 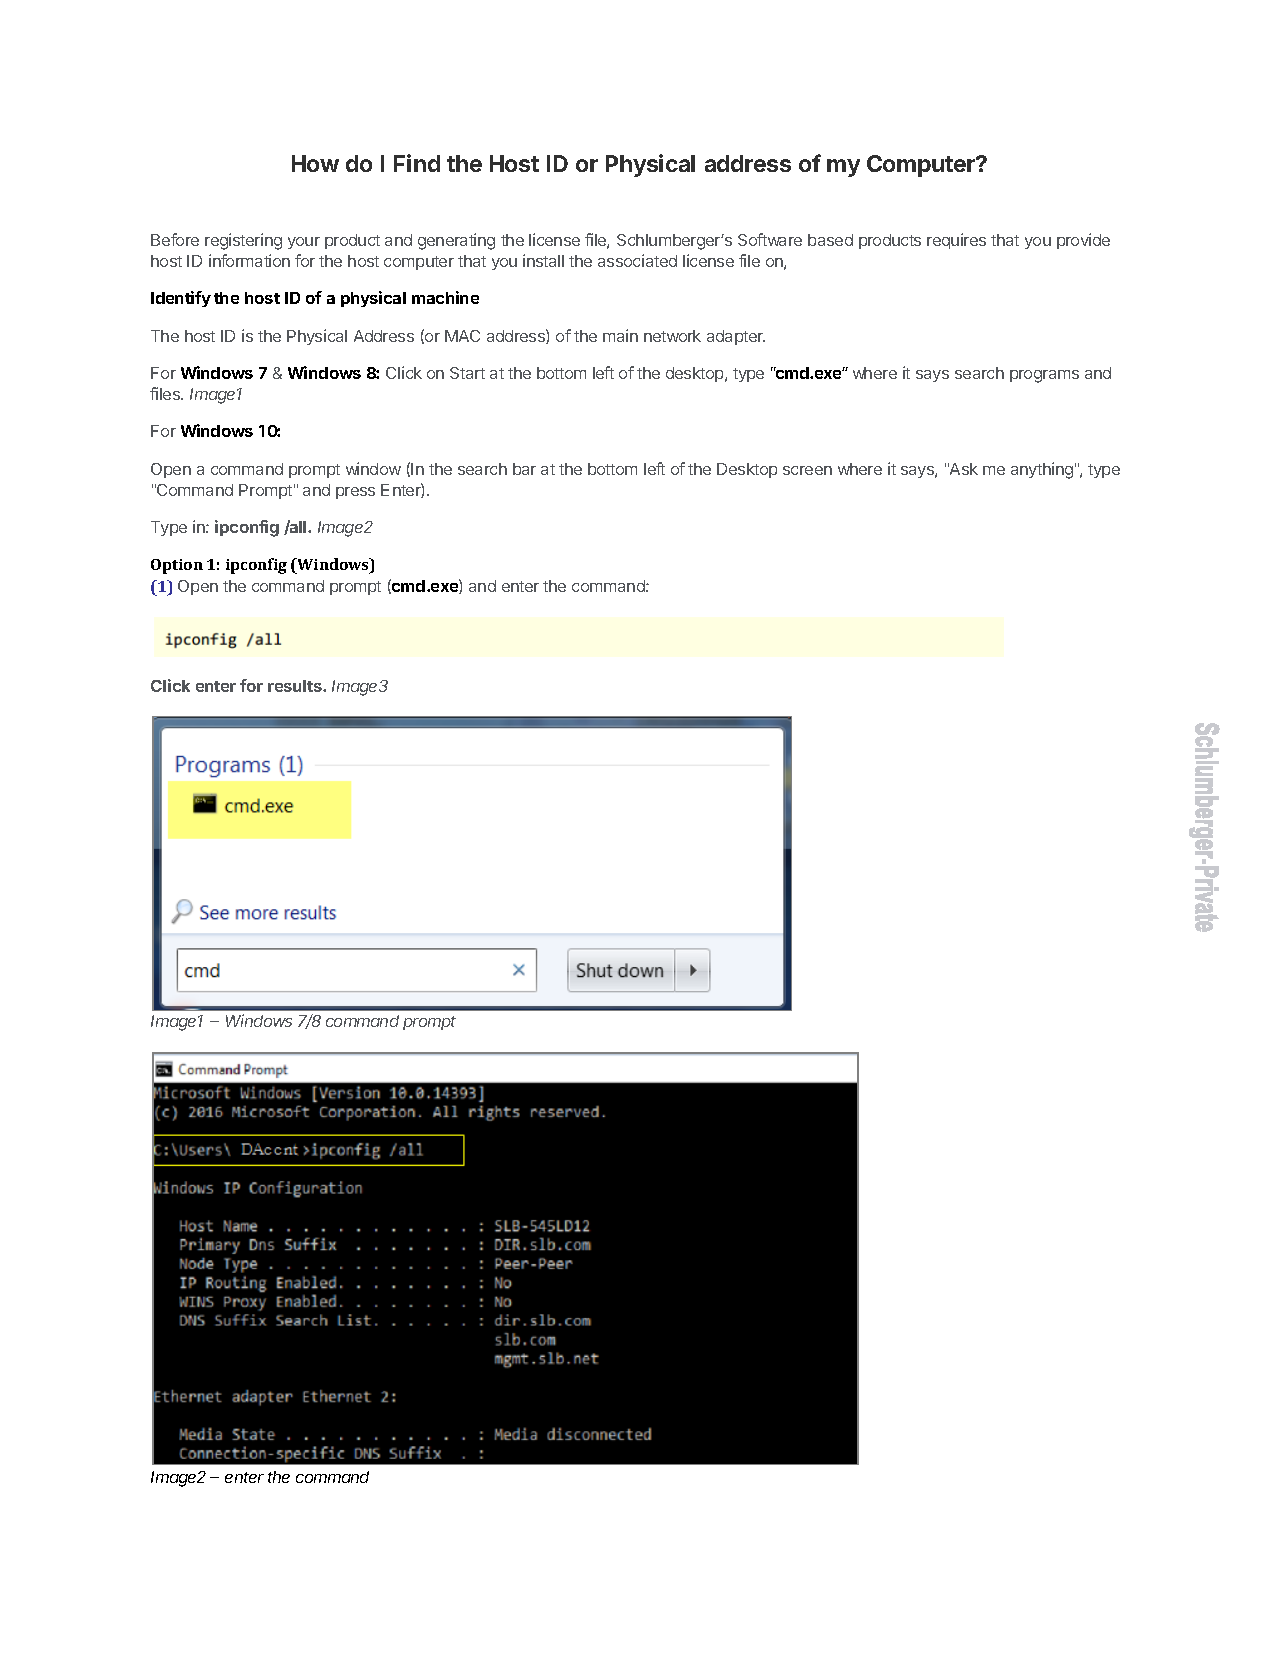 What do you see at coordinates (296, 686) in the image?
I see `results` at bounding box center [296, 686].
